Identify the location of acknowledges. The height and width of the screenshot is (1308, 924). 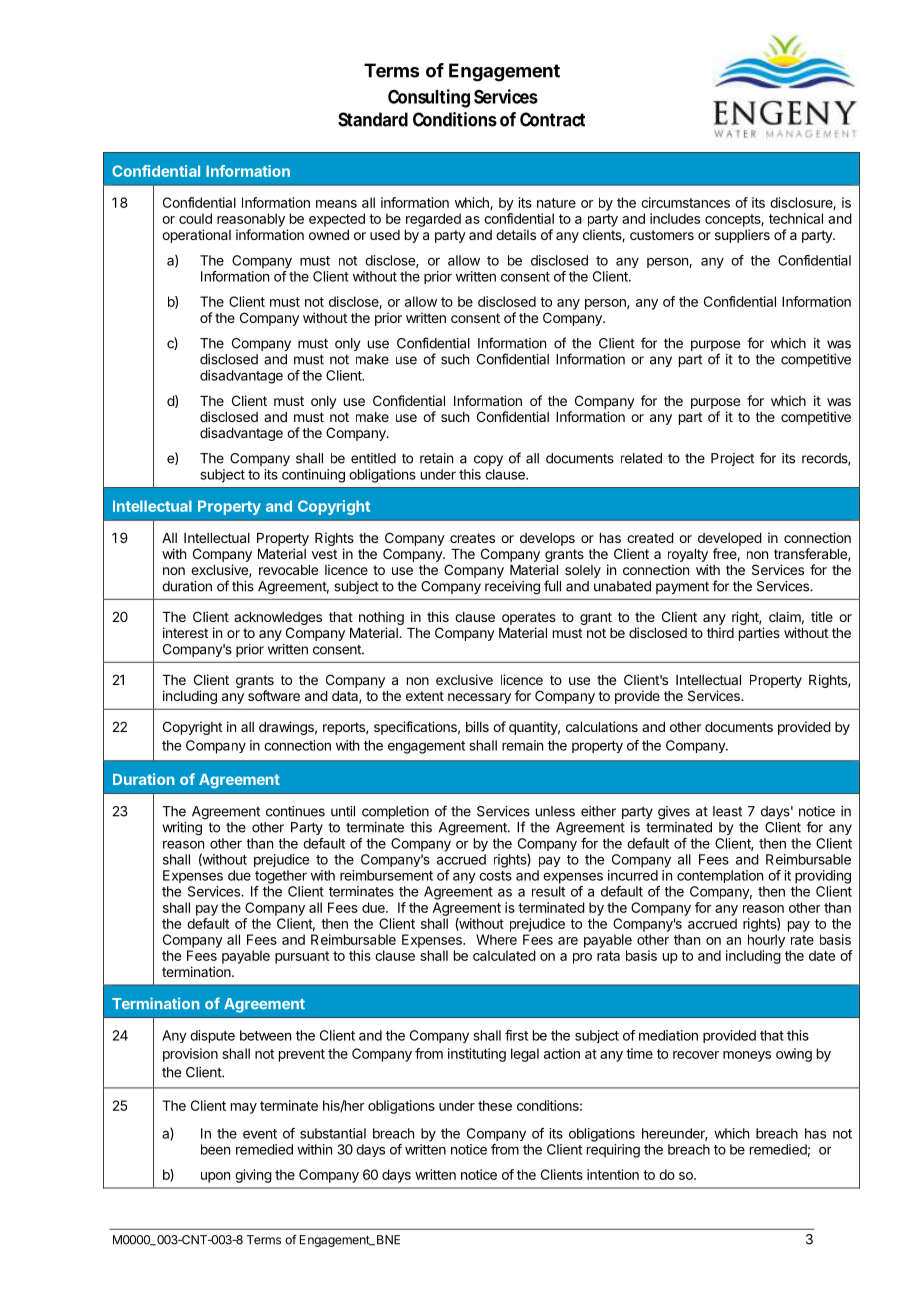
(278, 618).
